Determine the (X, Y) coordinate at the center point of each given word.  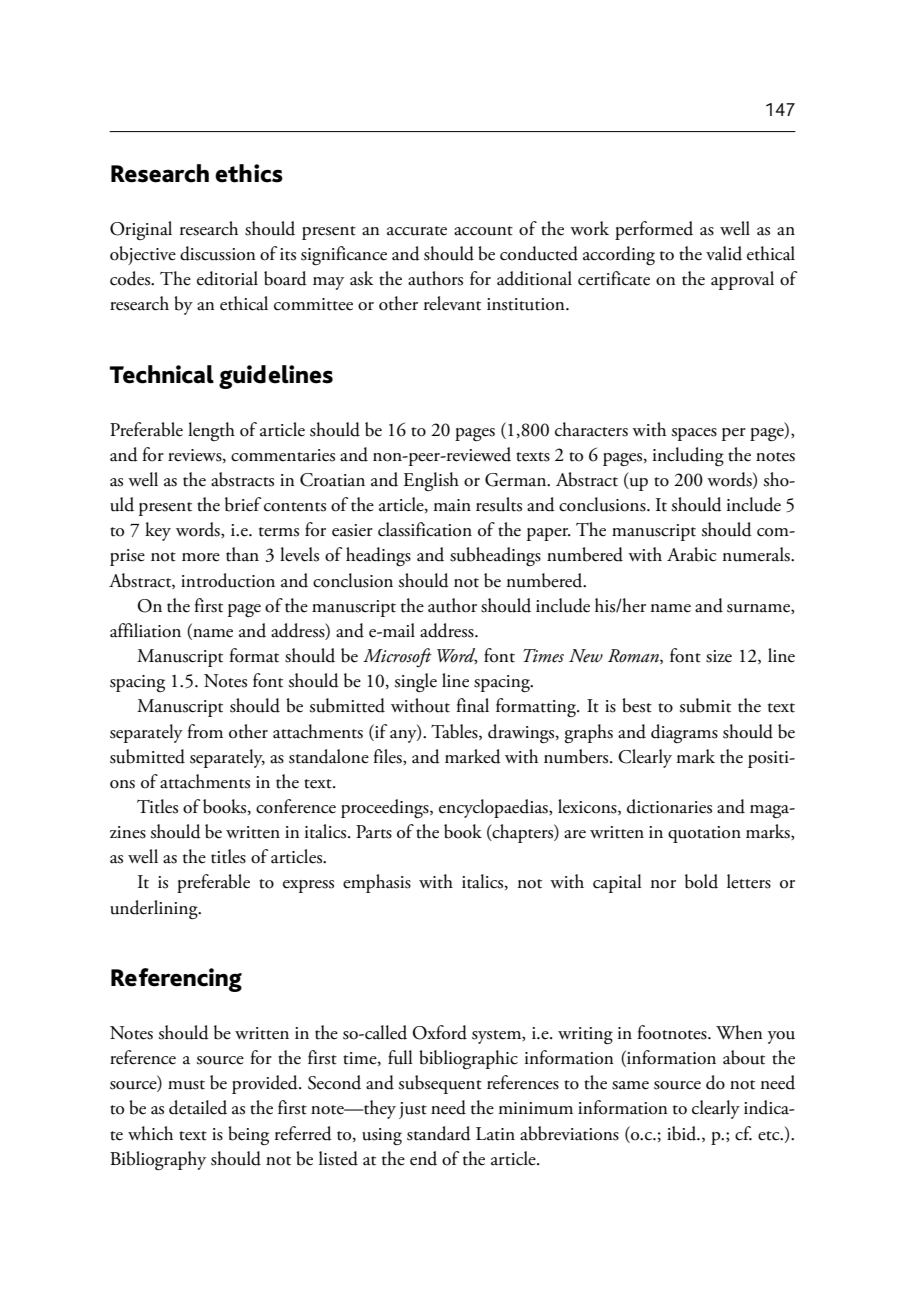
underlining (155, 909)
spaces (694, 434)
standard (439, 1133)
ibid (683, 1133)
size (719, 656)
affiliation (145, 630)
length (211, 431)
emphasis (377, 883)
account (483, 231)
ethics (249, 173)
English (431, 481)
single (416, 682)
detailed (198, 1107)
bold (701, 881)
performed (654, 230)
